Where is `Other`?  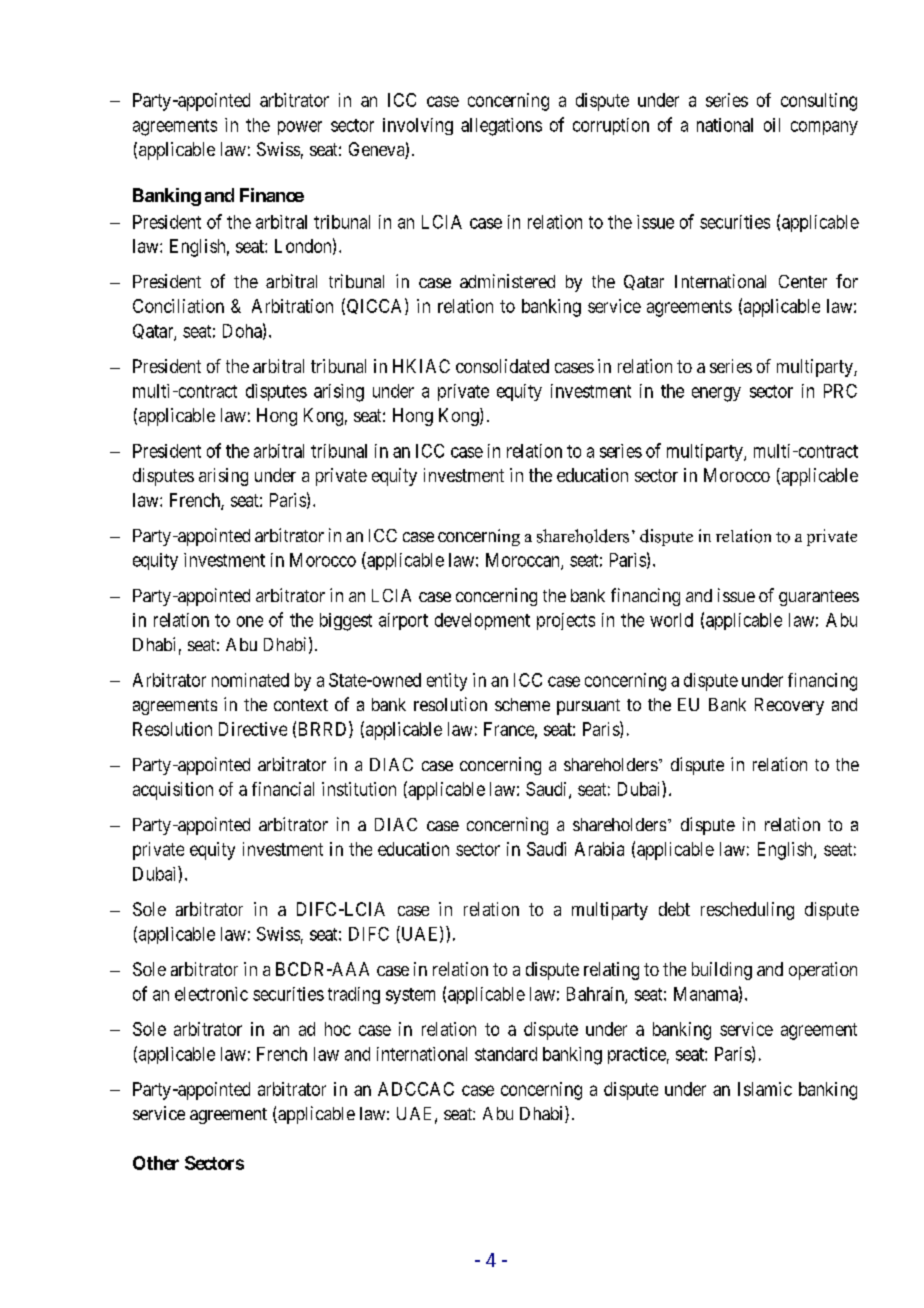 Other is located at coordinates (156, 1163).
